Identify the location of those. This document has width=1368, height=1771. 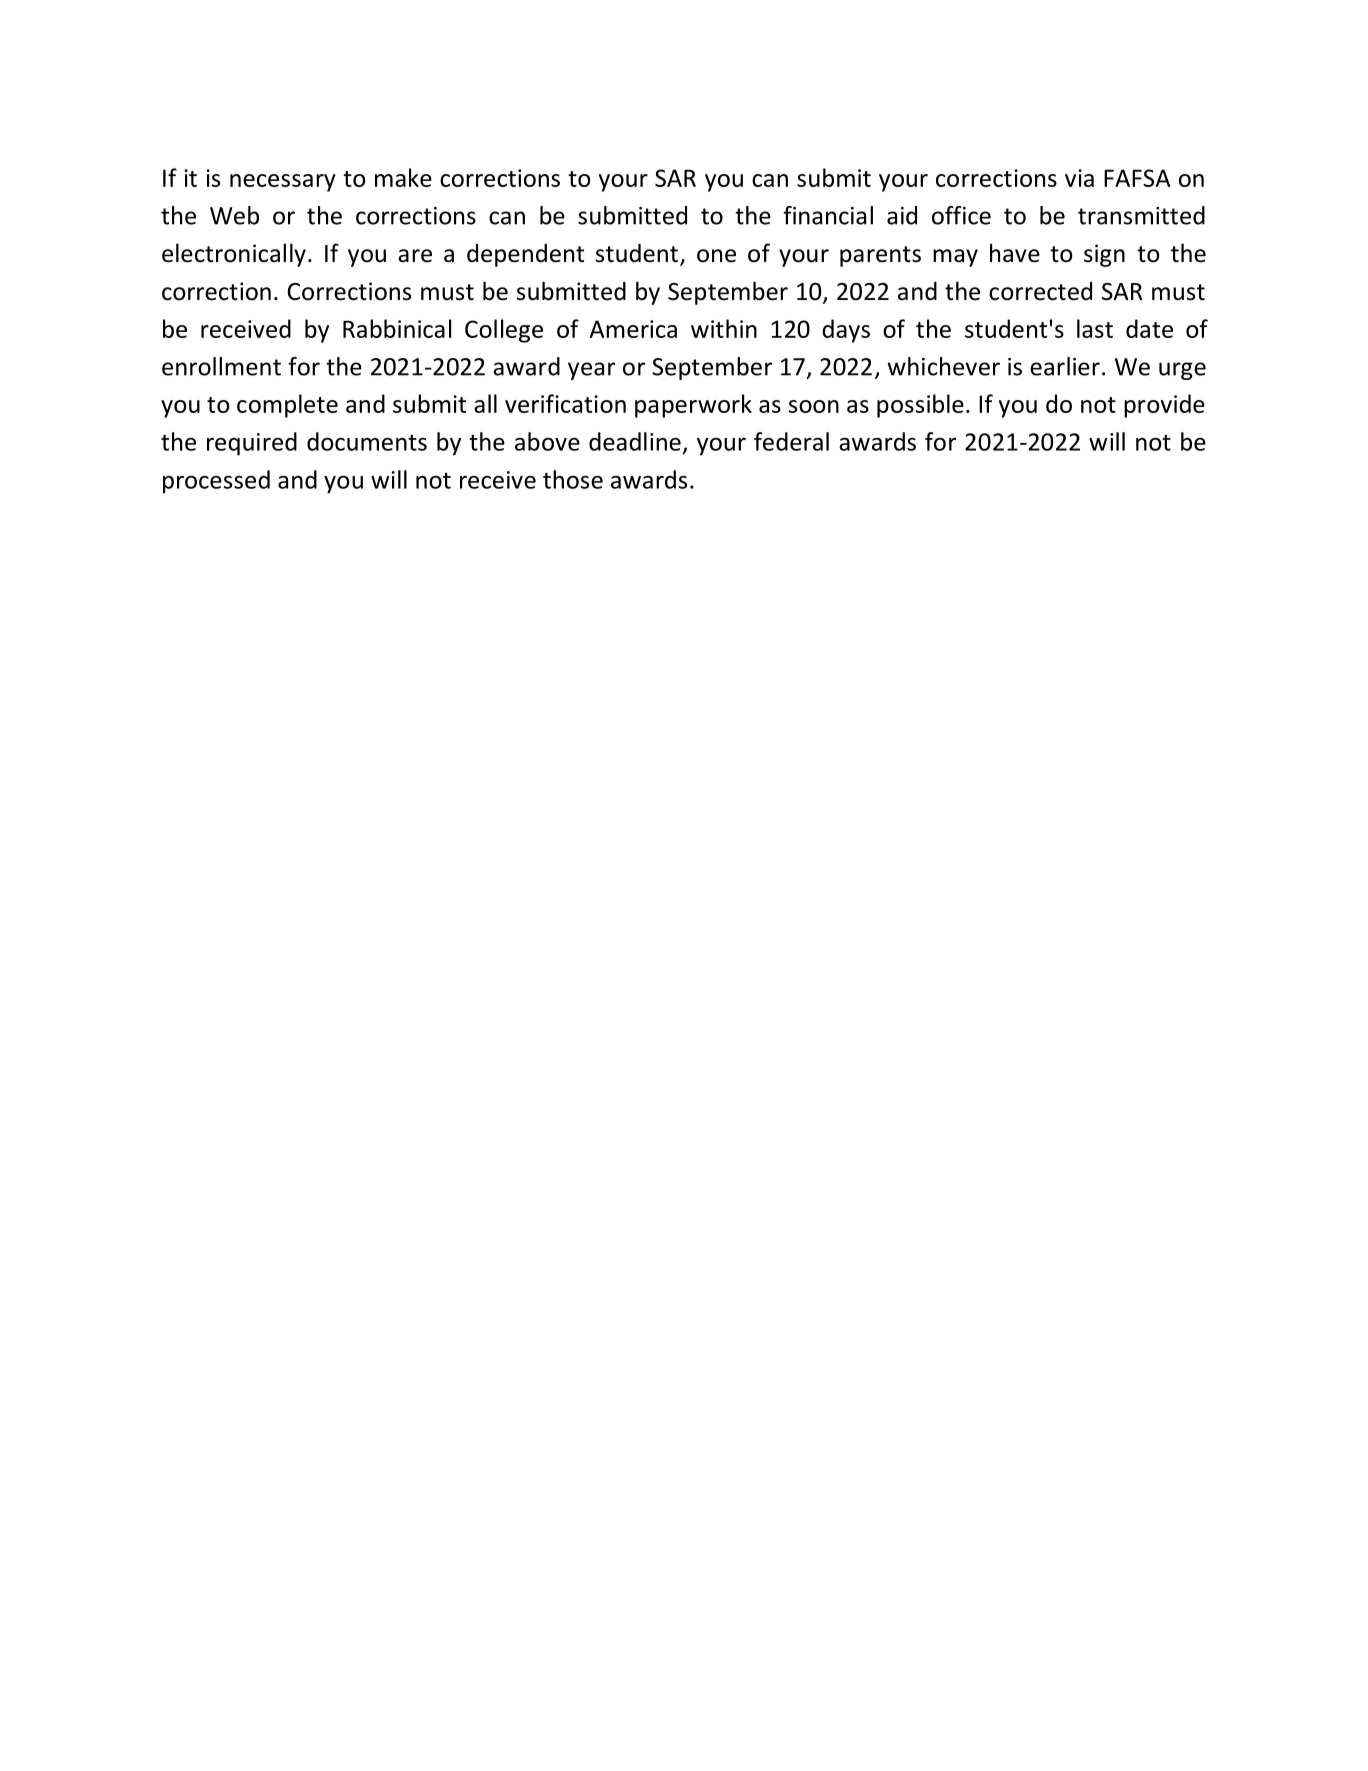
(573, 479).
